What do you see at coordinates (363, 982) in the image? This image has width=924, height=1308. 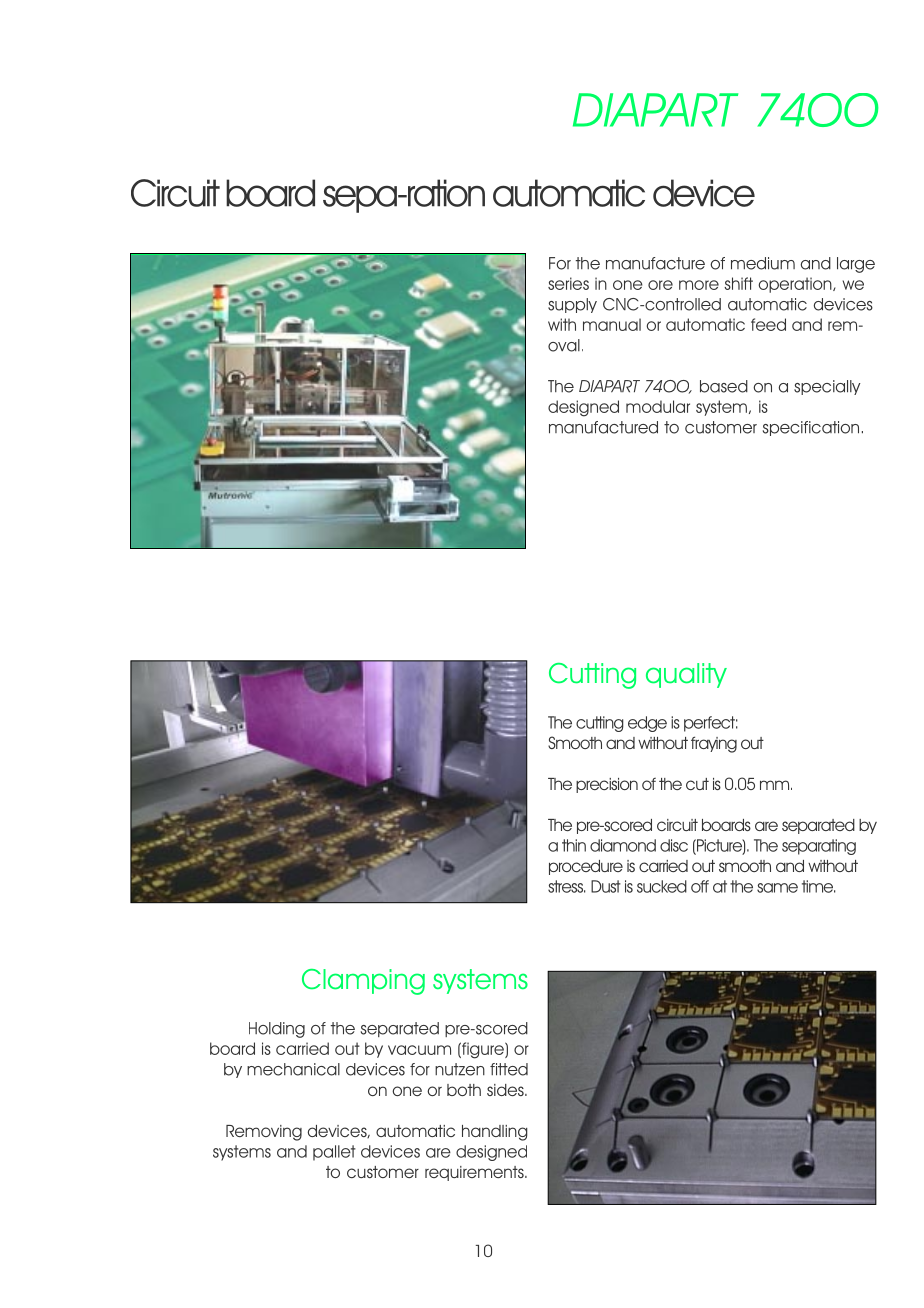 I see `Clamping` at bounding box center [363, 982].
